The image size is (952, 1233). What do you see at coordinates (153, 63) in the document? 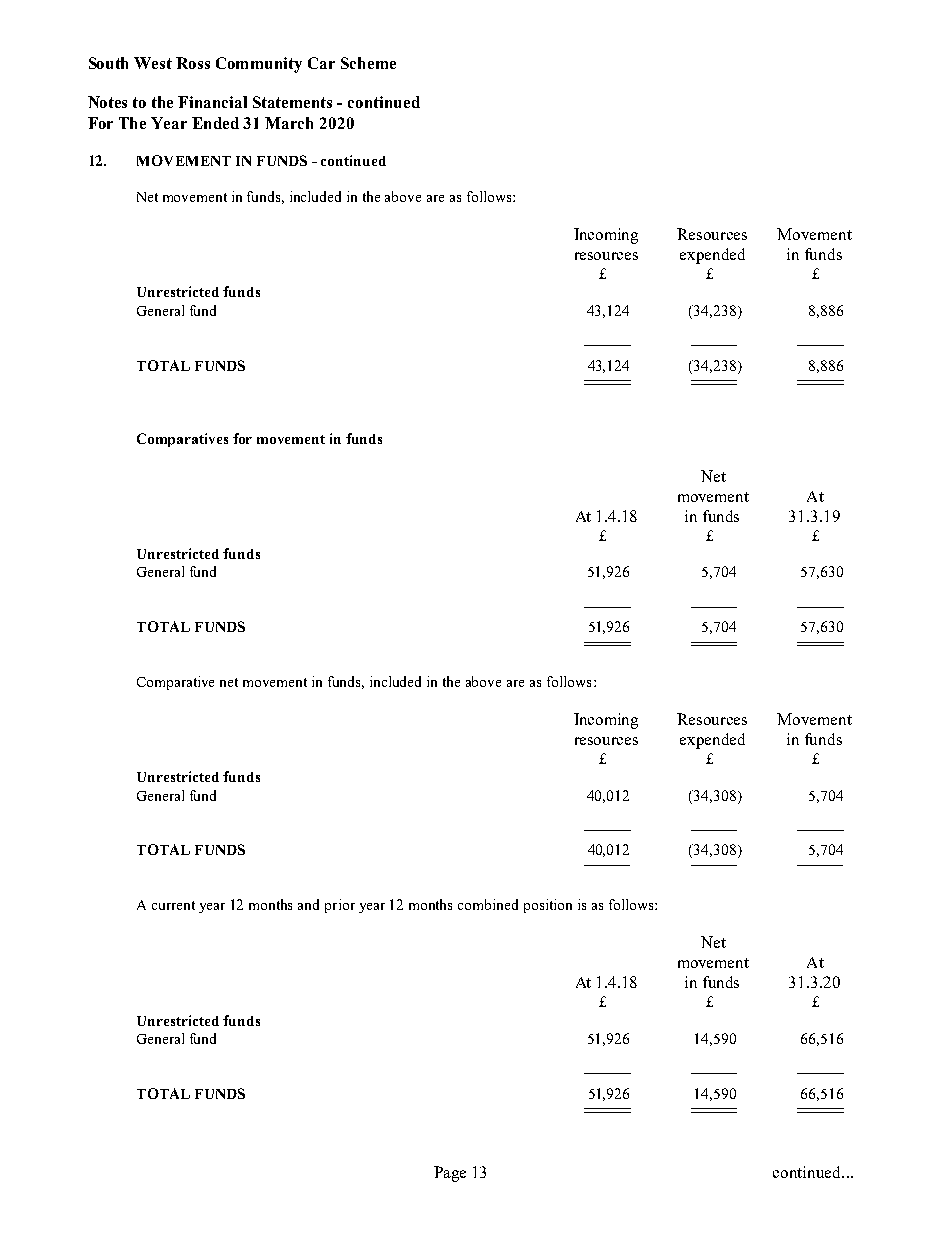
I see `West` at bounding box center [153, 63].
